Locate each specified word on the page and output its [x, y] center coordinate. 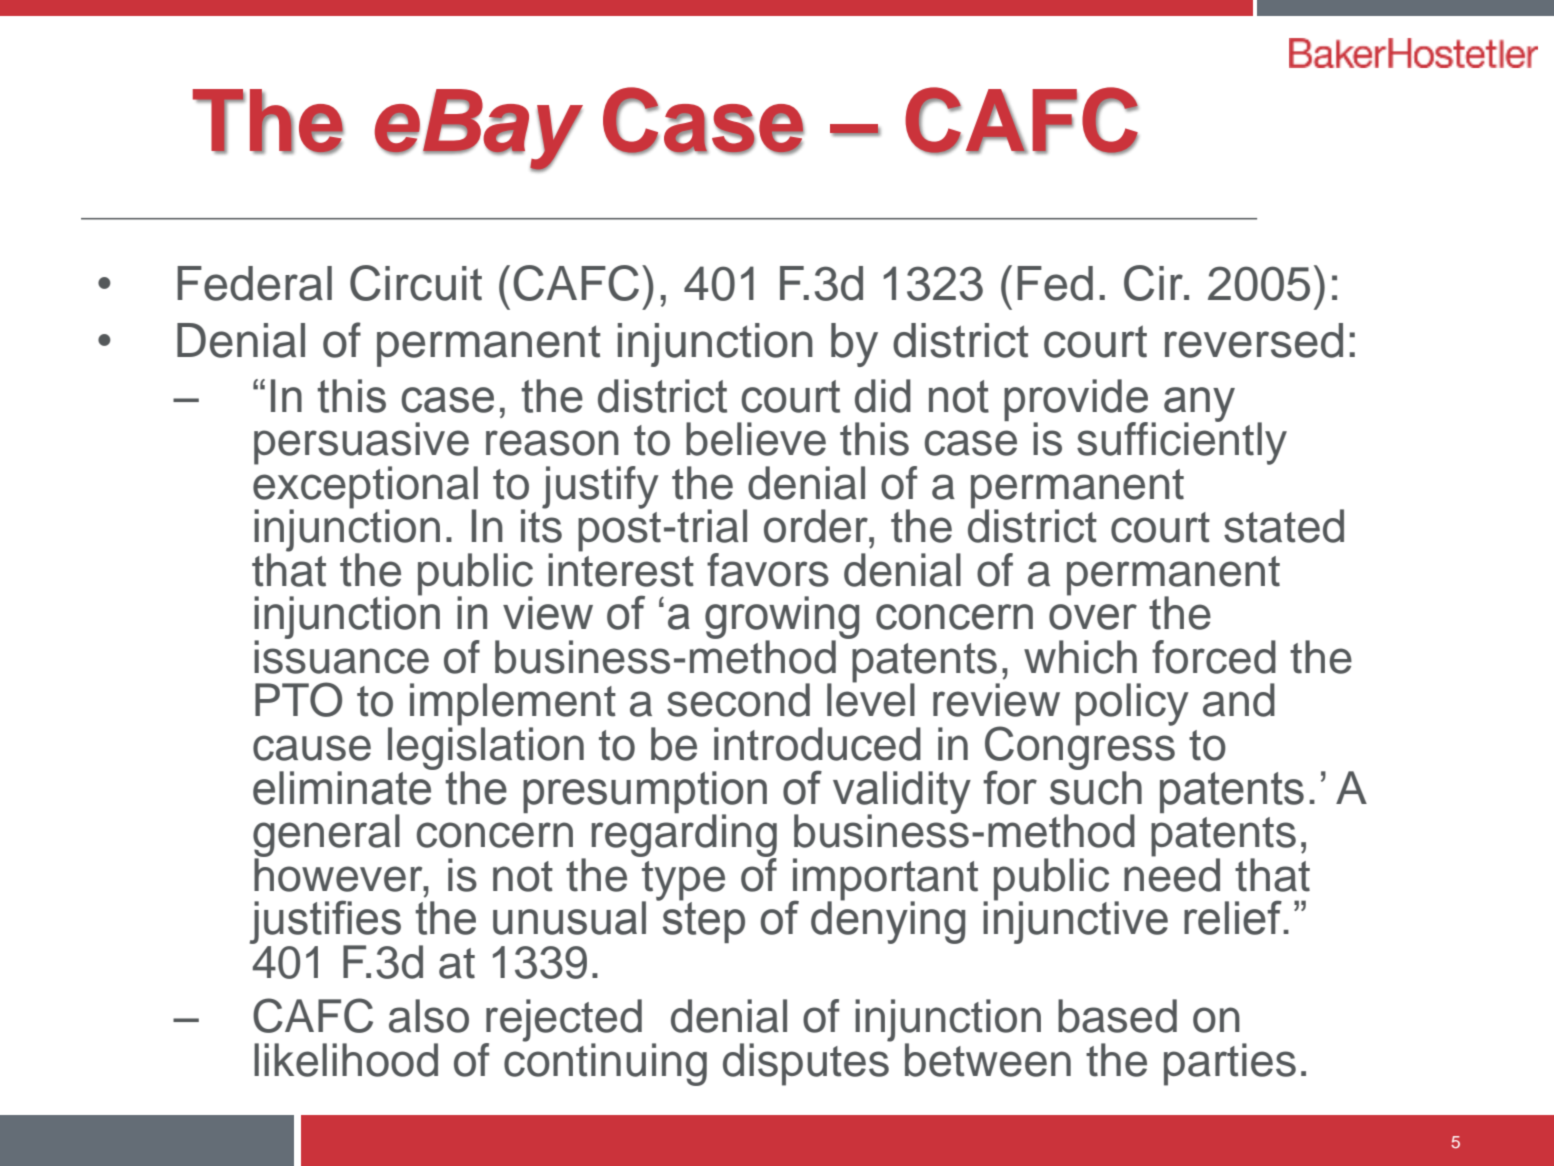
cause [312, 748]
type [683, 882]
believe [756, 439]
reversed [1254, 340]
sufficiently [1182, 442]
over [1093, 617]
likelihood [346, 1060]
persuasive [361, 444]
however [339, 874]
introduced [817, 744]
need [1172, 874]
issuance [341, 656]
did [883, 396]
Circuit [416, 283]
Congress [1080, 748]
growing [782, 618]
